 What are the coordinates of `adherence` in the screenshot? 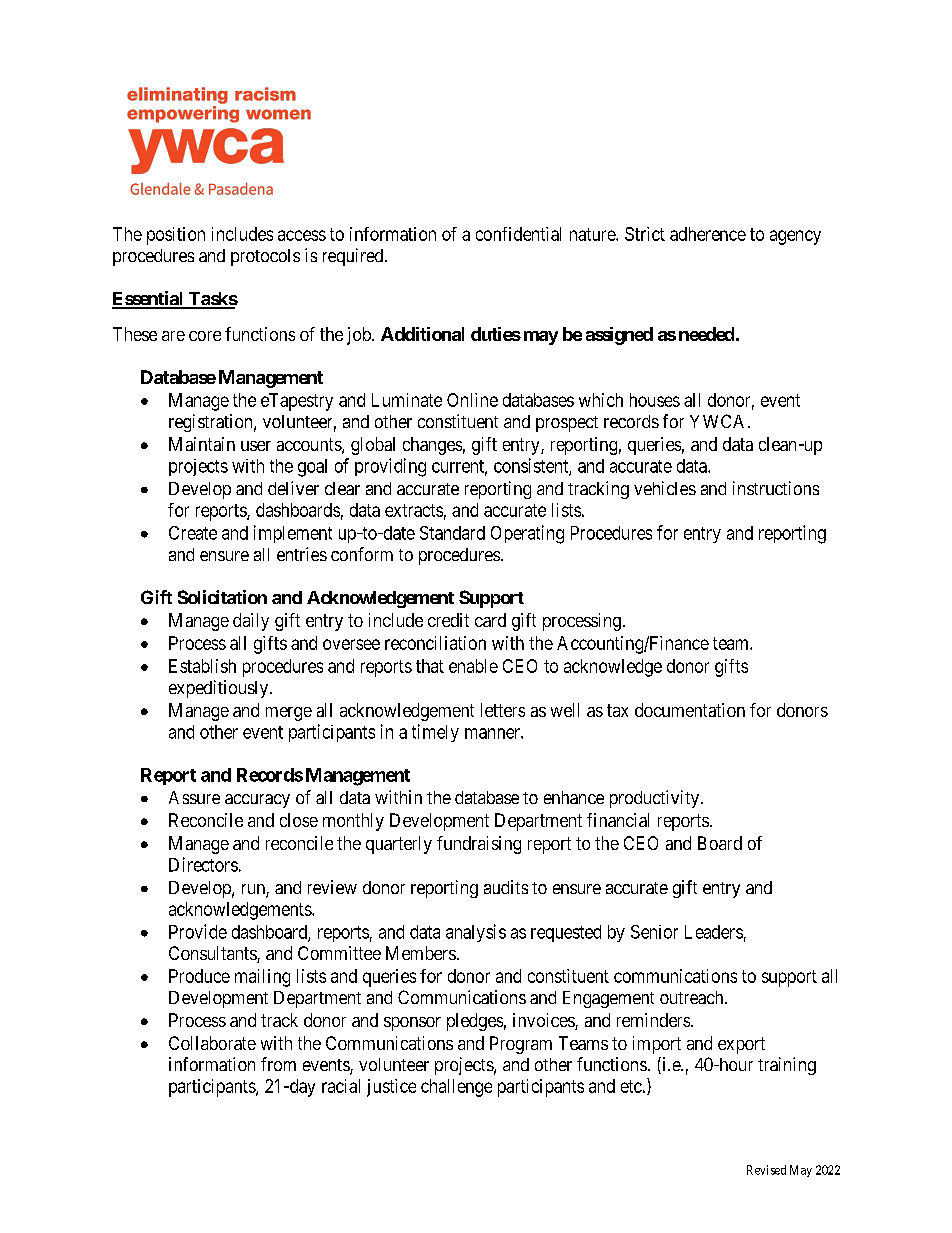 It's located at (708, 234).
